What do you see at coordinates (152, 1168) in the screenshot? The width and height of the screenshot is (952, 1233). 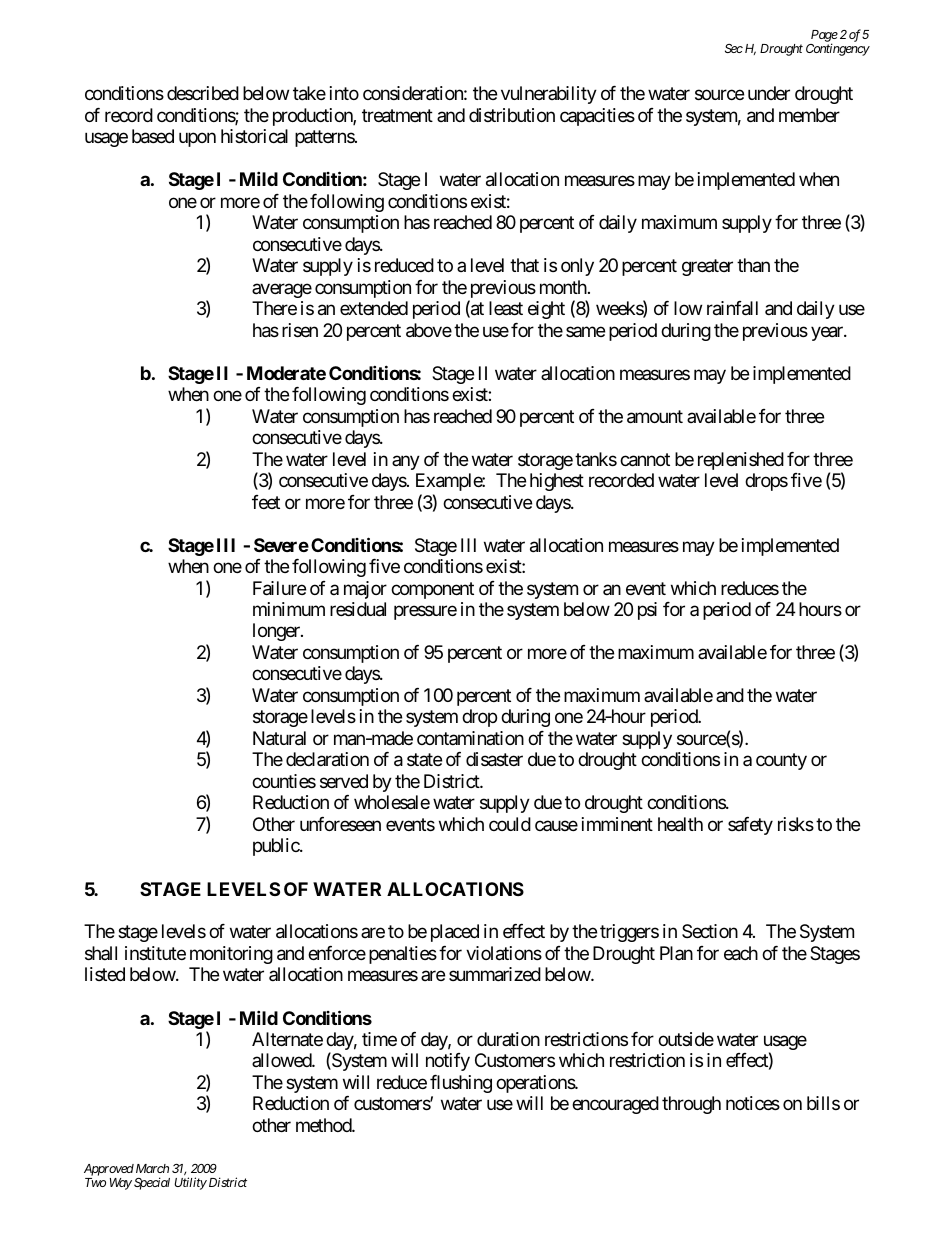 I see `March` at bounding box center [152, 1168].
